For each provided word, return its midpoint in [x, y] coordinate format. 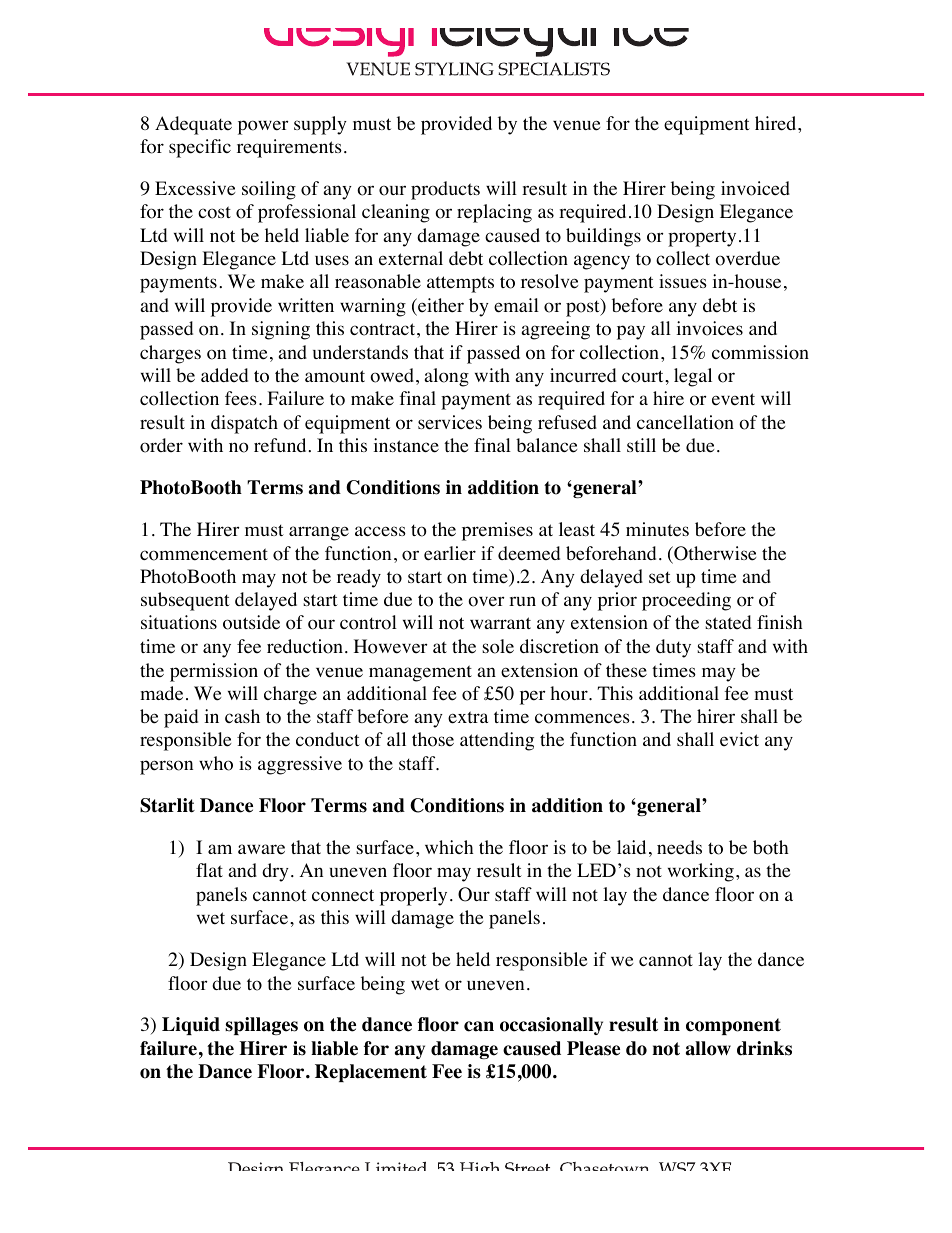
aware [261, 849]
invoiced [755, 188]
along [447, 377]
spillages [261, 1026]
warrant [500, 623]
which [449, 847]
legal [693, 377]
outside [251, 622]
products [445, 190]
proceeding [686, 601]
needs [679, 847]
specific [200, 148]
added [224, 375]
